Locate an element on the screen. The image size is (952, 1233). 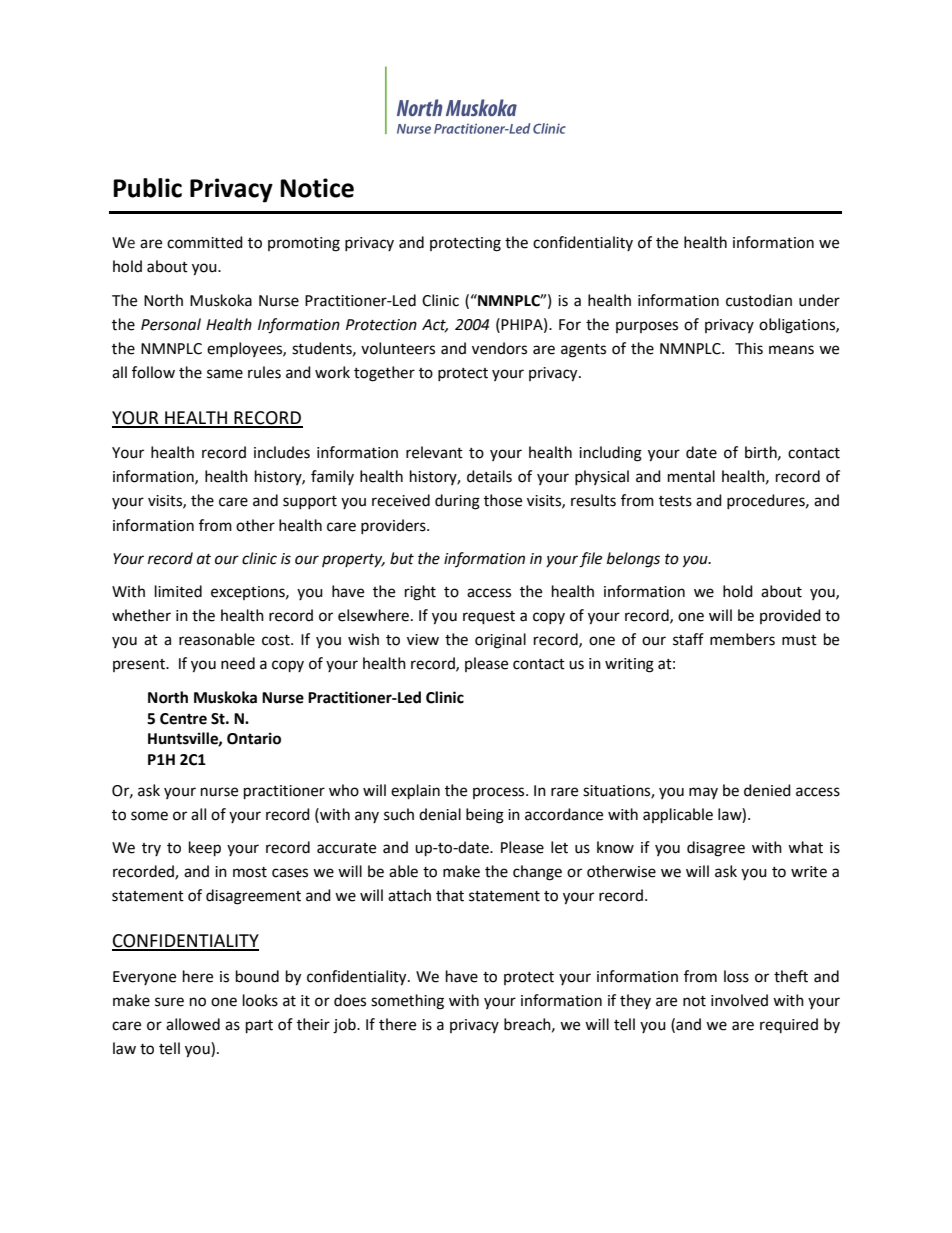
includes is located at coordinates (282, 452).
